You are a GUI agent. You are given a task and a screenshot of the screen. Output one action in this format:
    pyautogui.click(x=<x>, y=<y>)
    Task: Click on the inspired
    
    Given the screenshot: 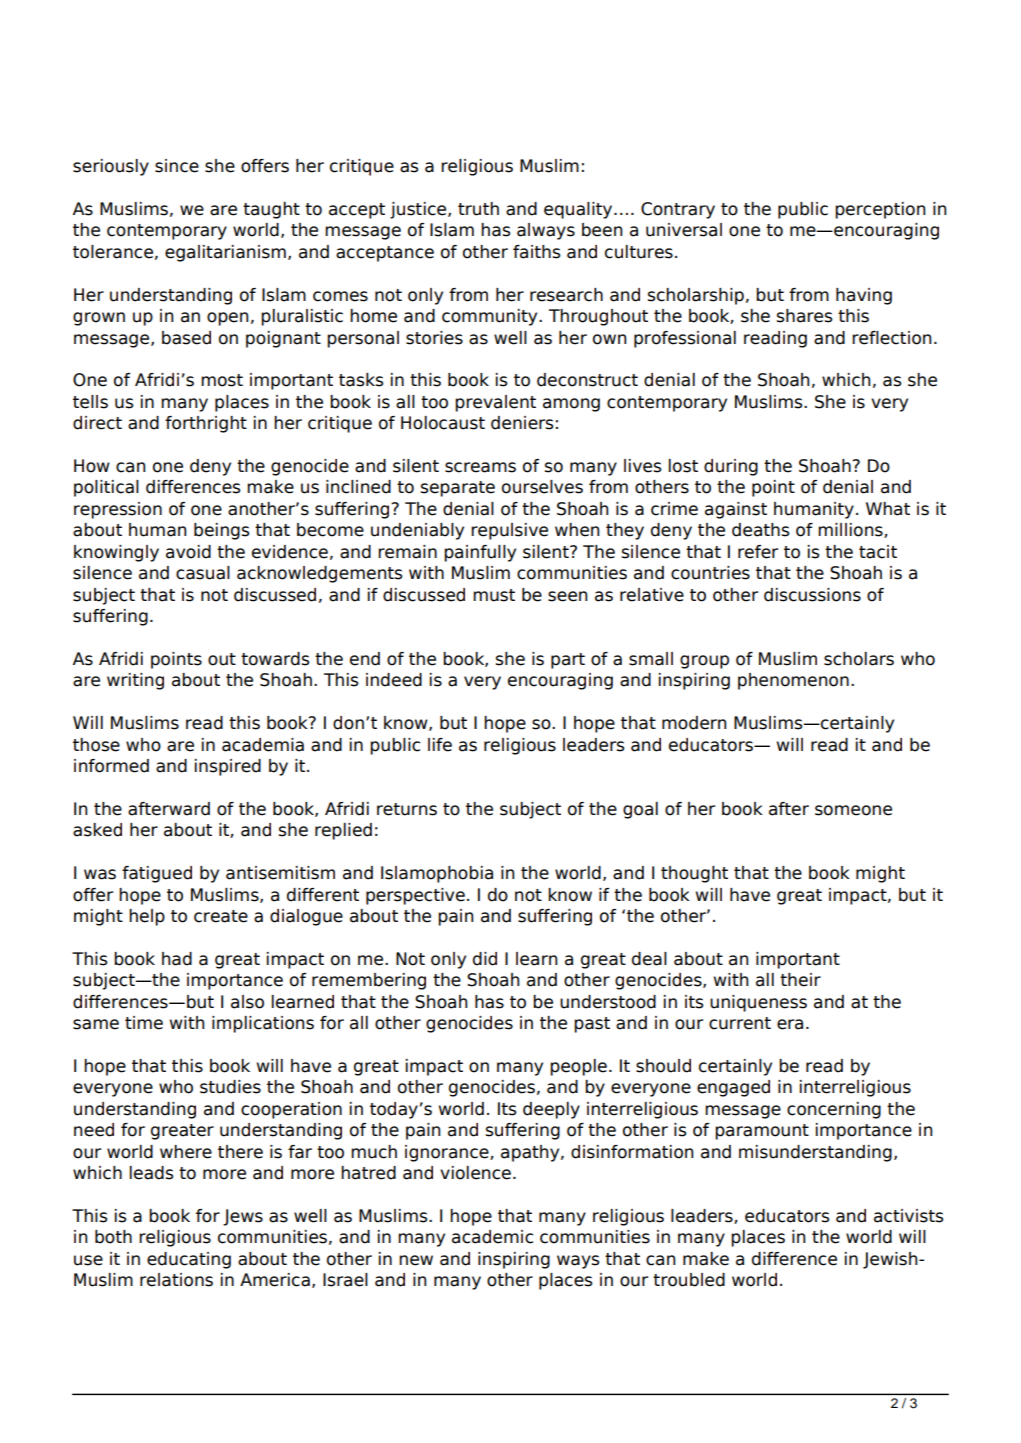 What is the action you would take?
    pyautogui.click(x=228, y=767)
